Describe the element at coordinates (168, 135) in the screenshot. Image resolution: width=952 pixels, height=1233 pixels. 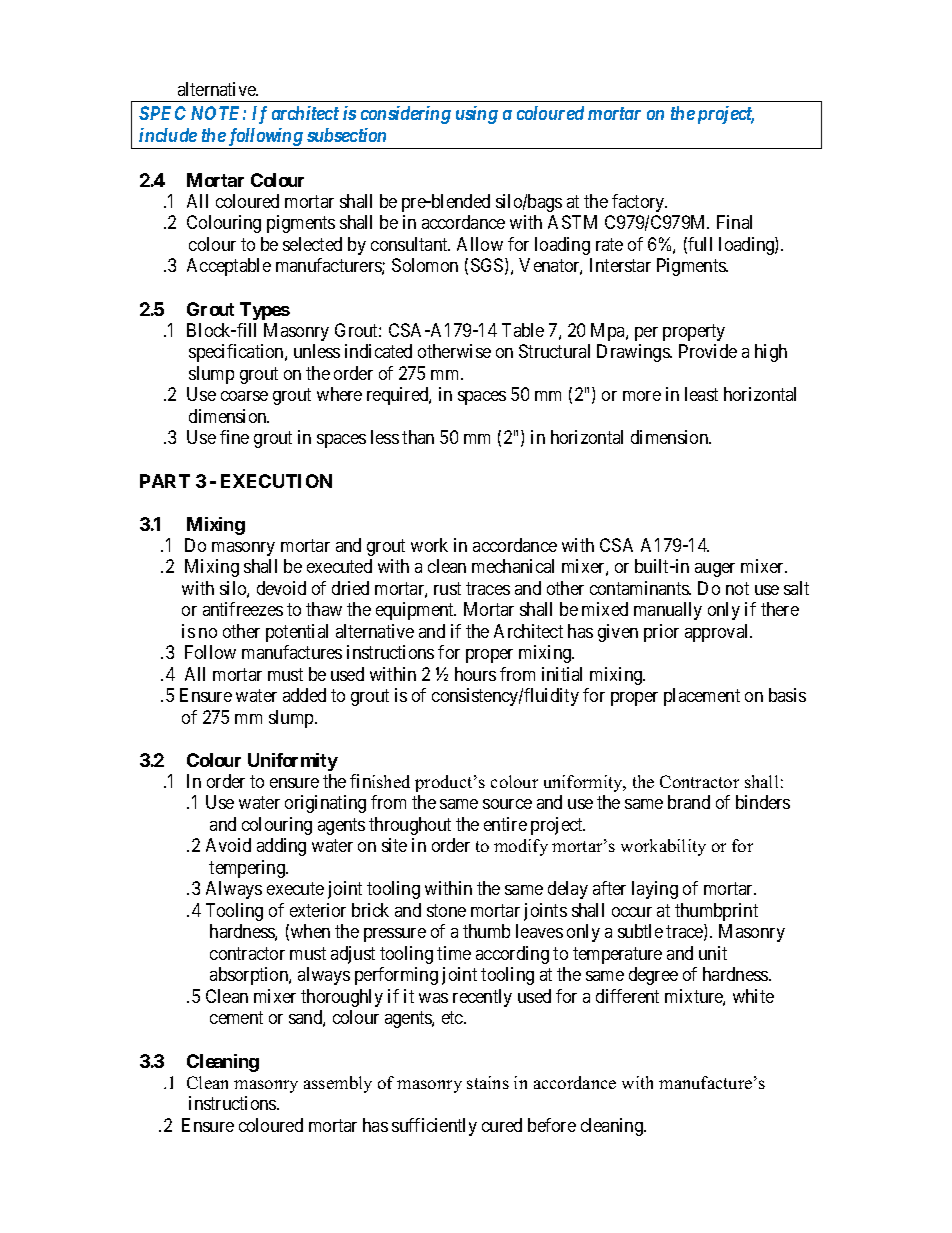
I see `include` at that location.
